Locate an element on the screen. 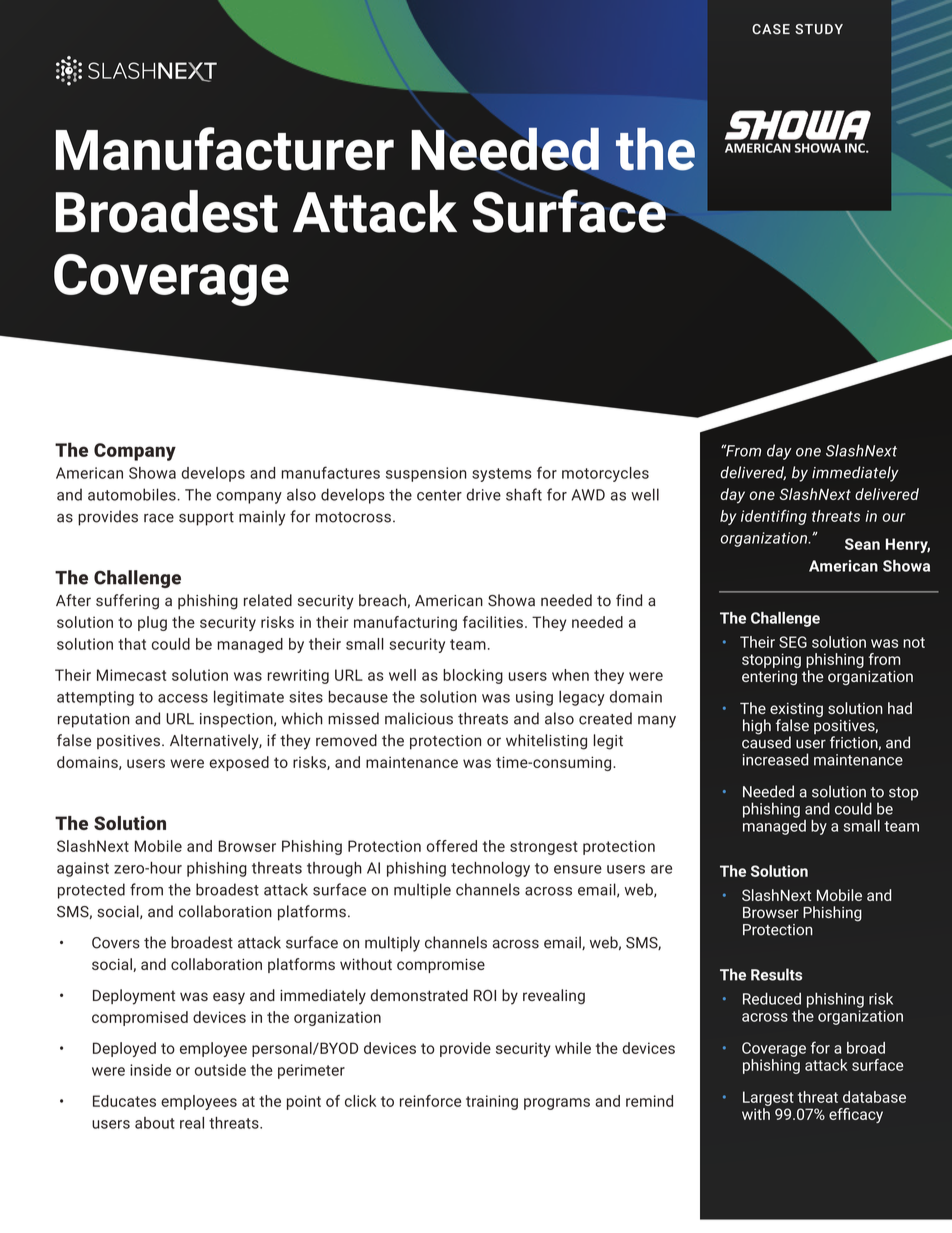 Image resolution: width=952 pixels, height=1233 pixels. Largest is located at coordinates (768, 1098).
